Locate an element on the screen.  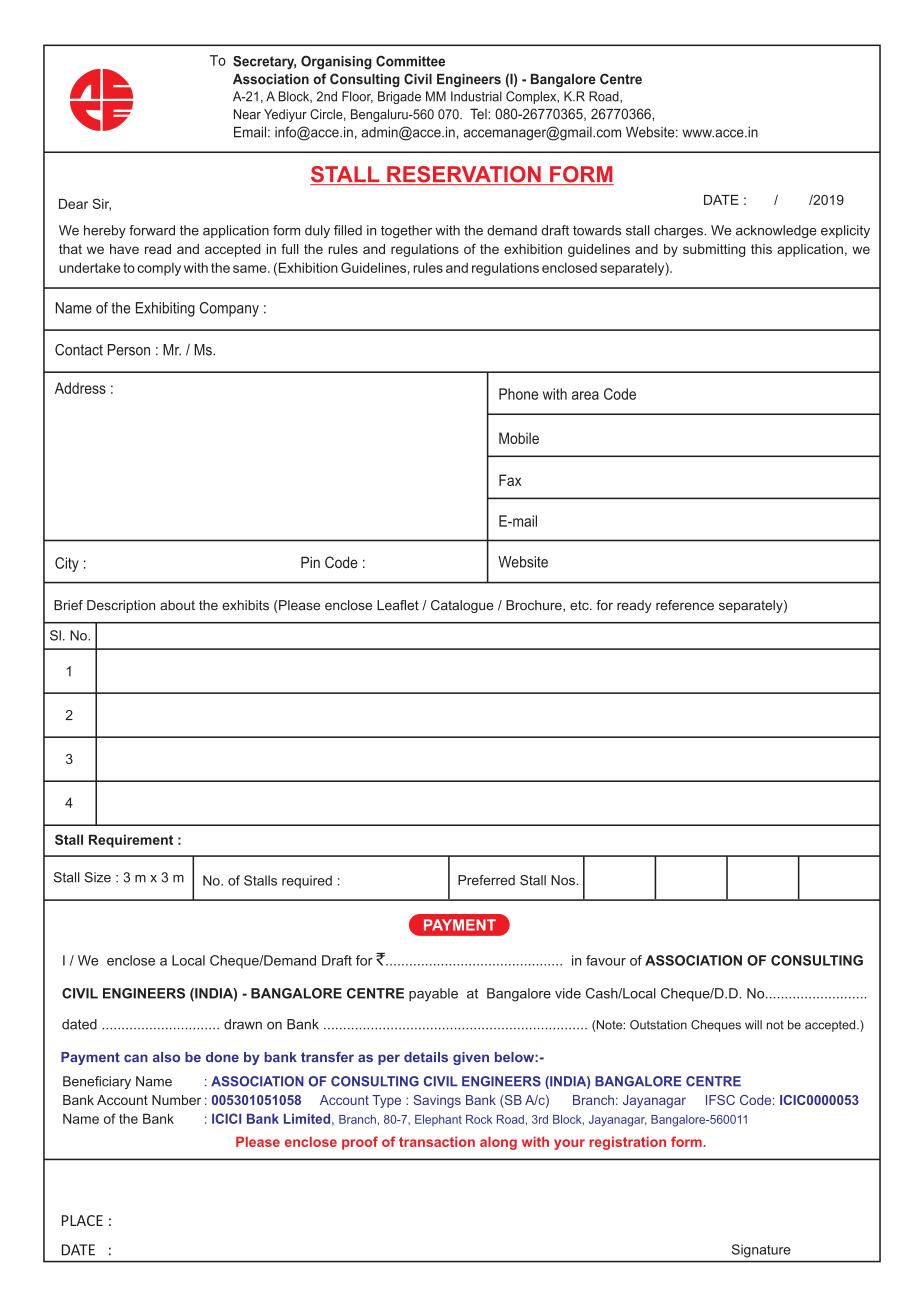
payable is located at coordinates (433, 995).
